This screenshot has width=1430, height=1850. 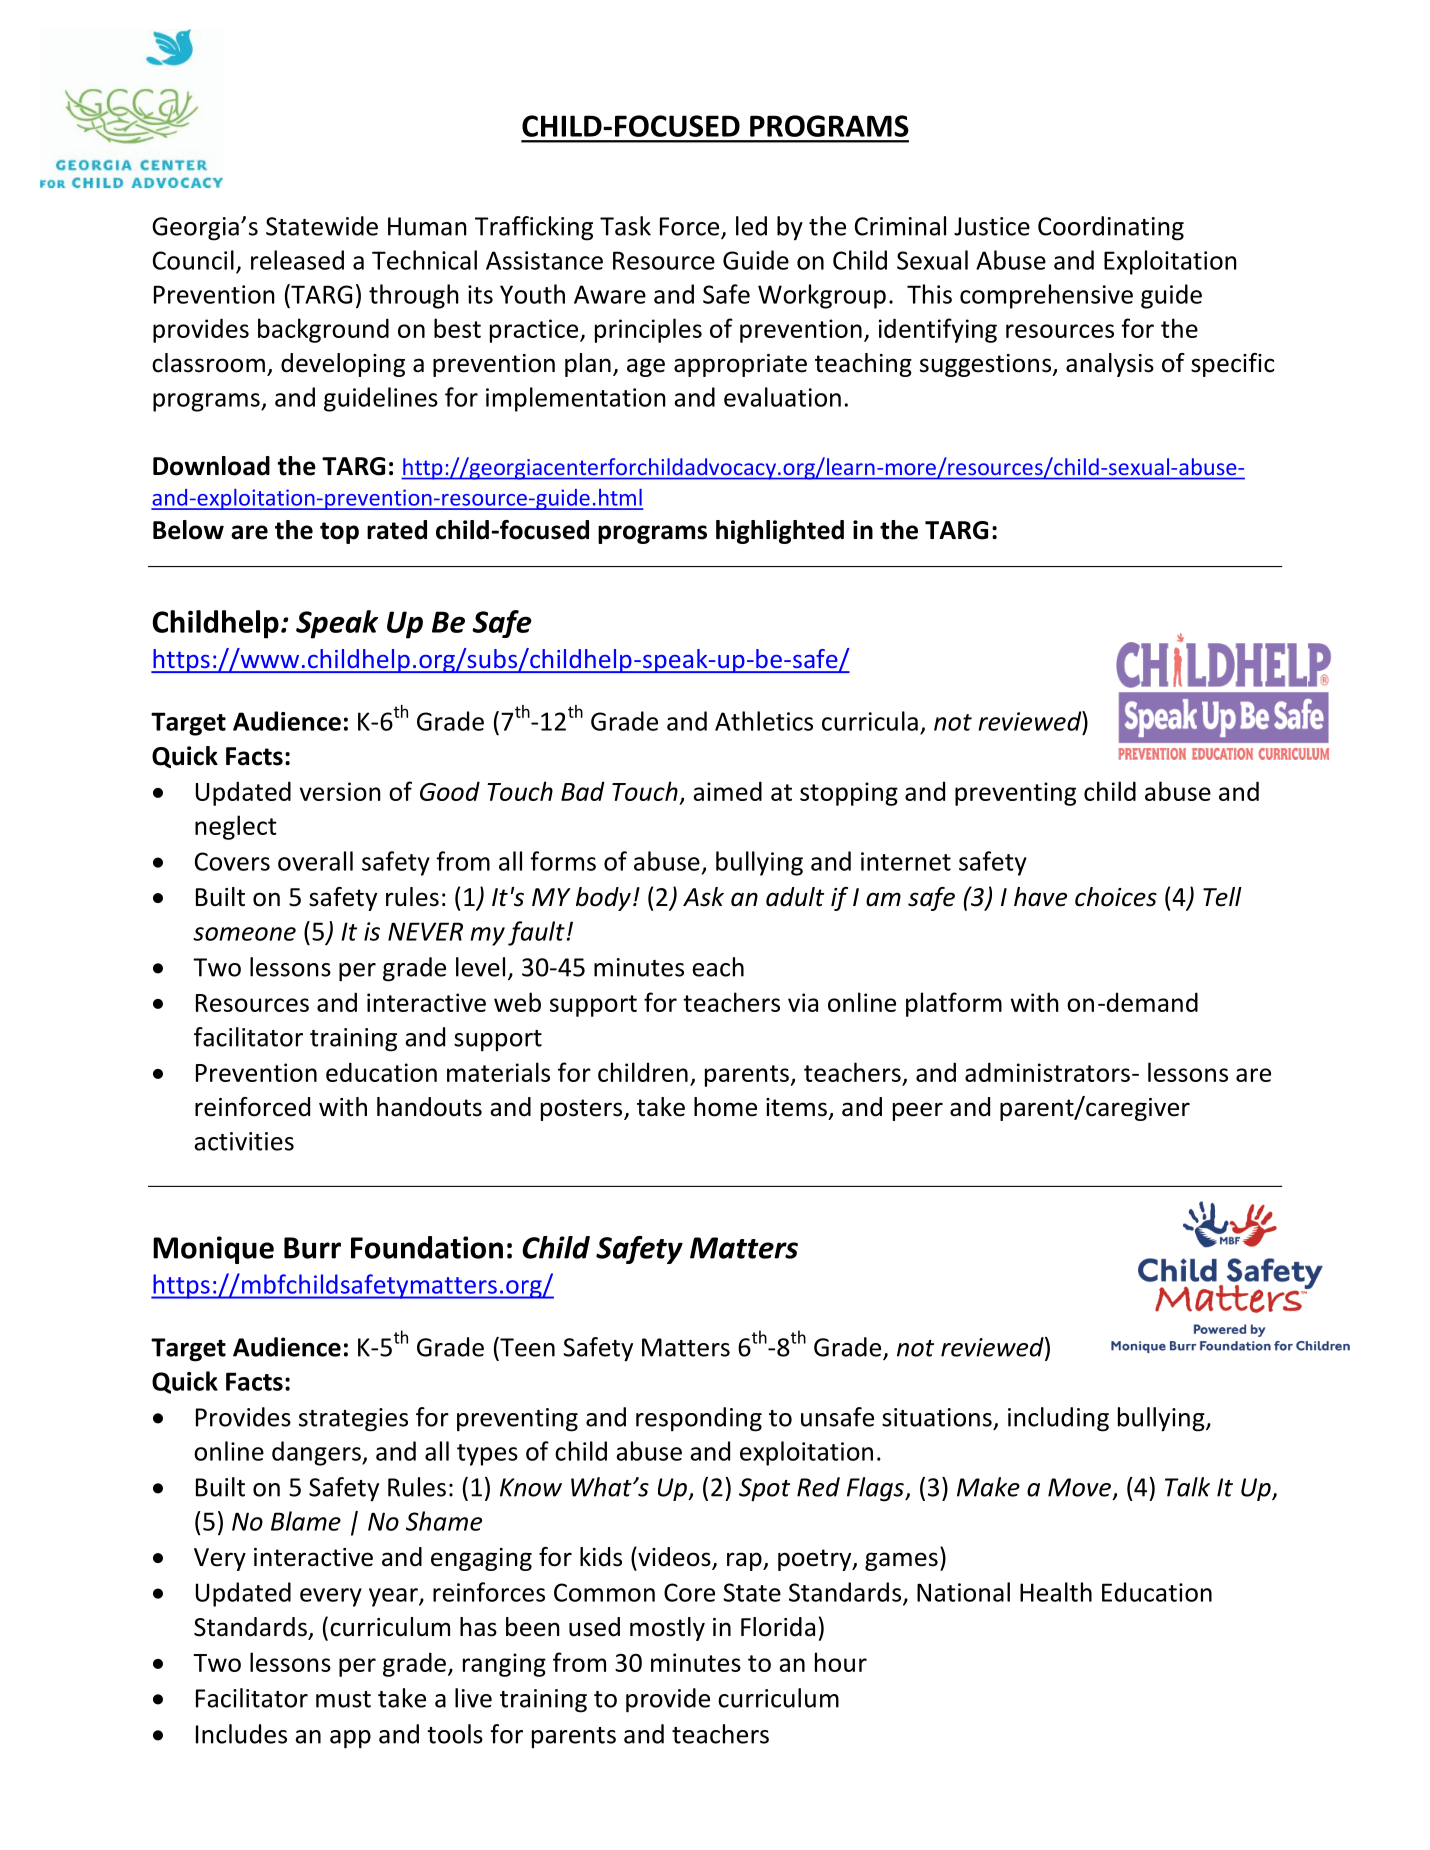 I want to click on choices, so click(x=1116, y=897).
